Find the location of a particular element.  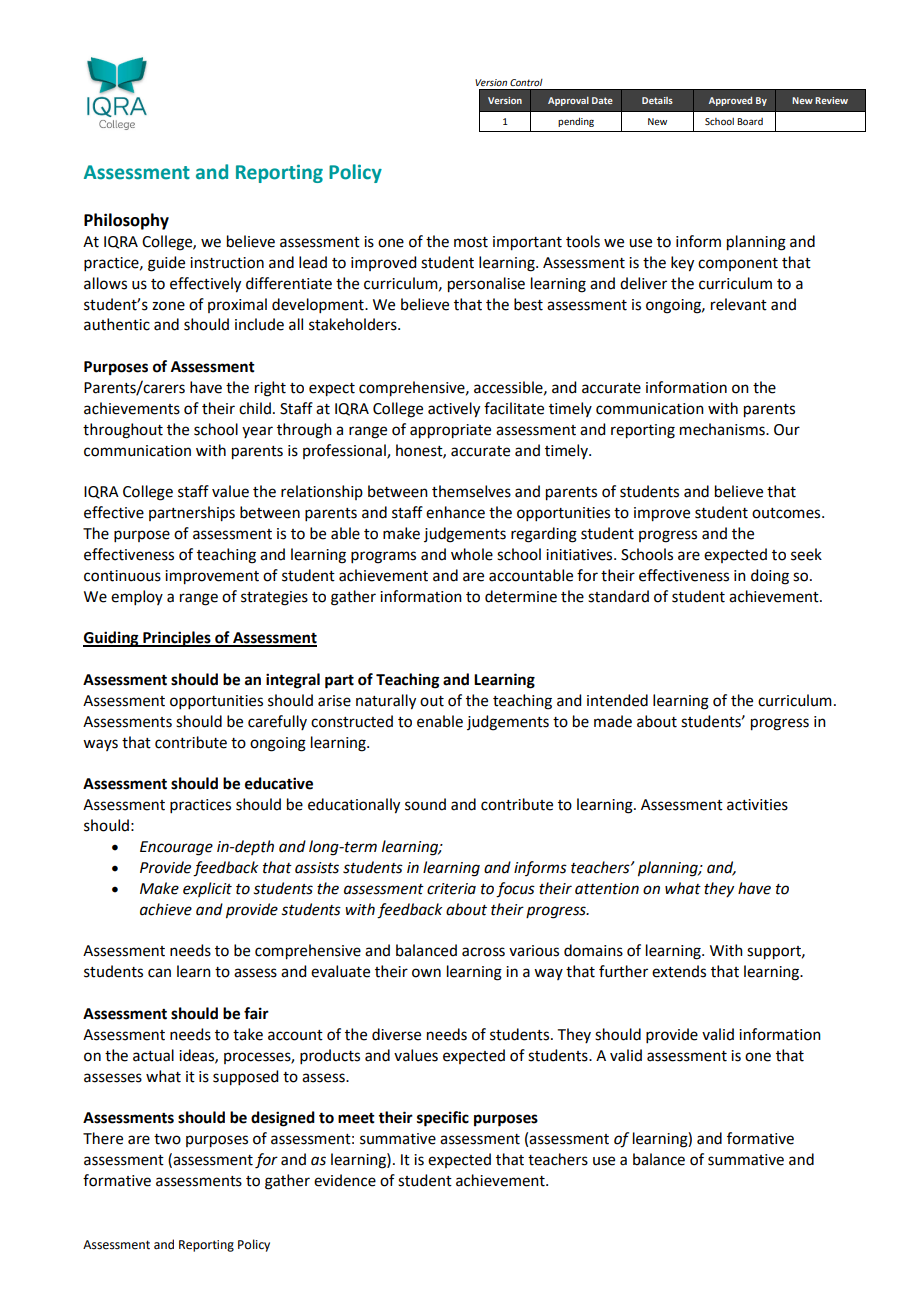

Board is located at coordinates (750, 121).
